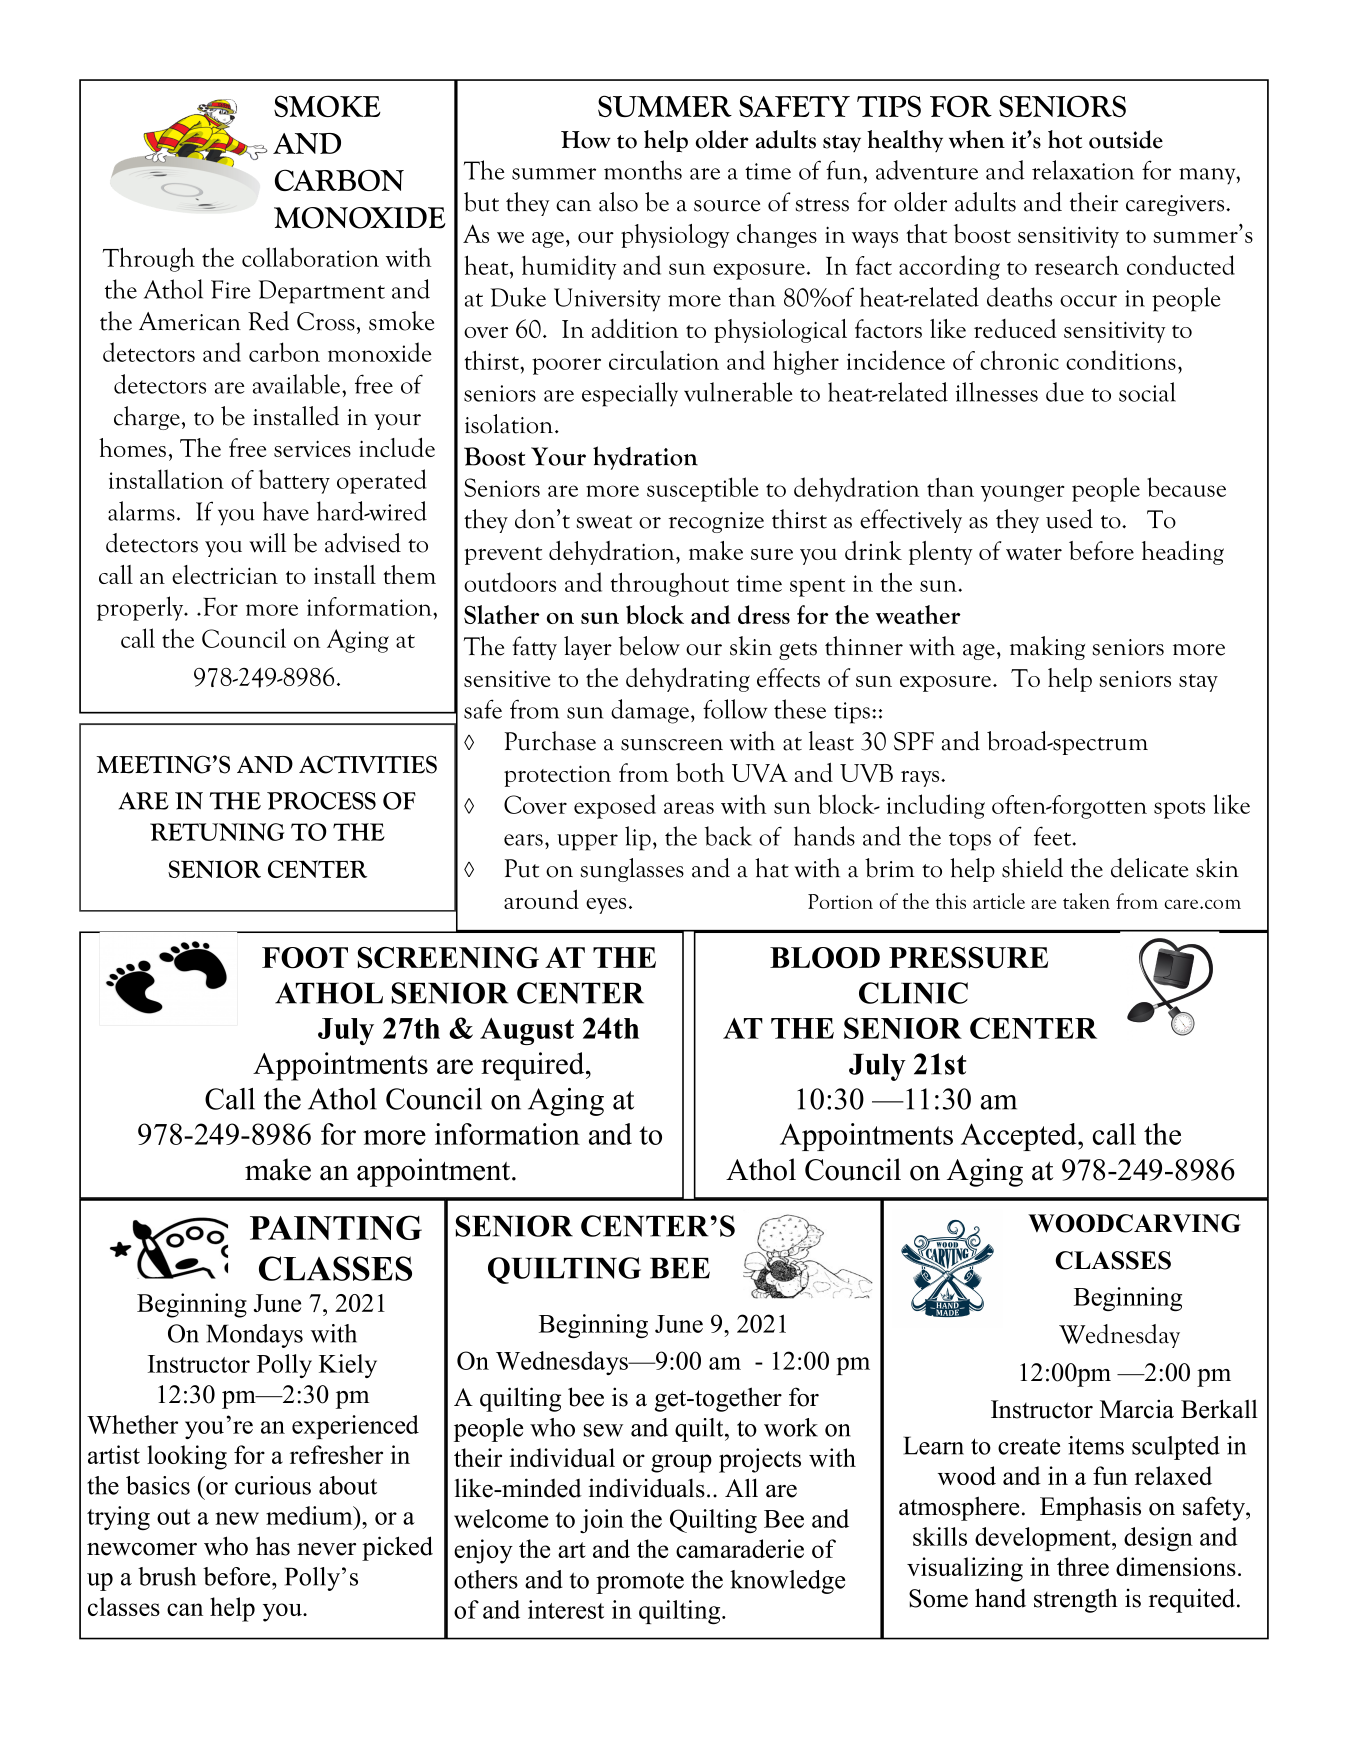 This screenshot has height=1744, width=1348. I want to click on brush, so click(167, 1576).
